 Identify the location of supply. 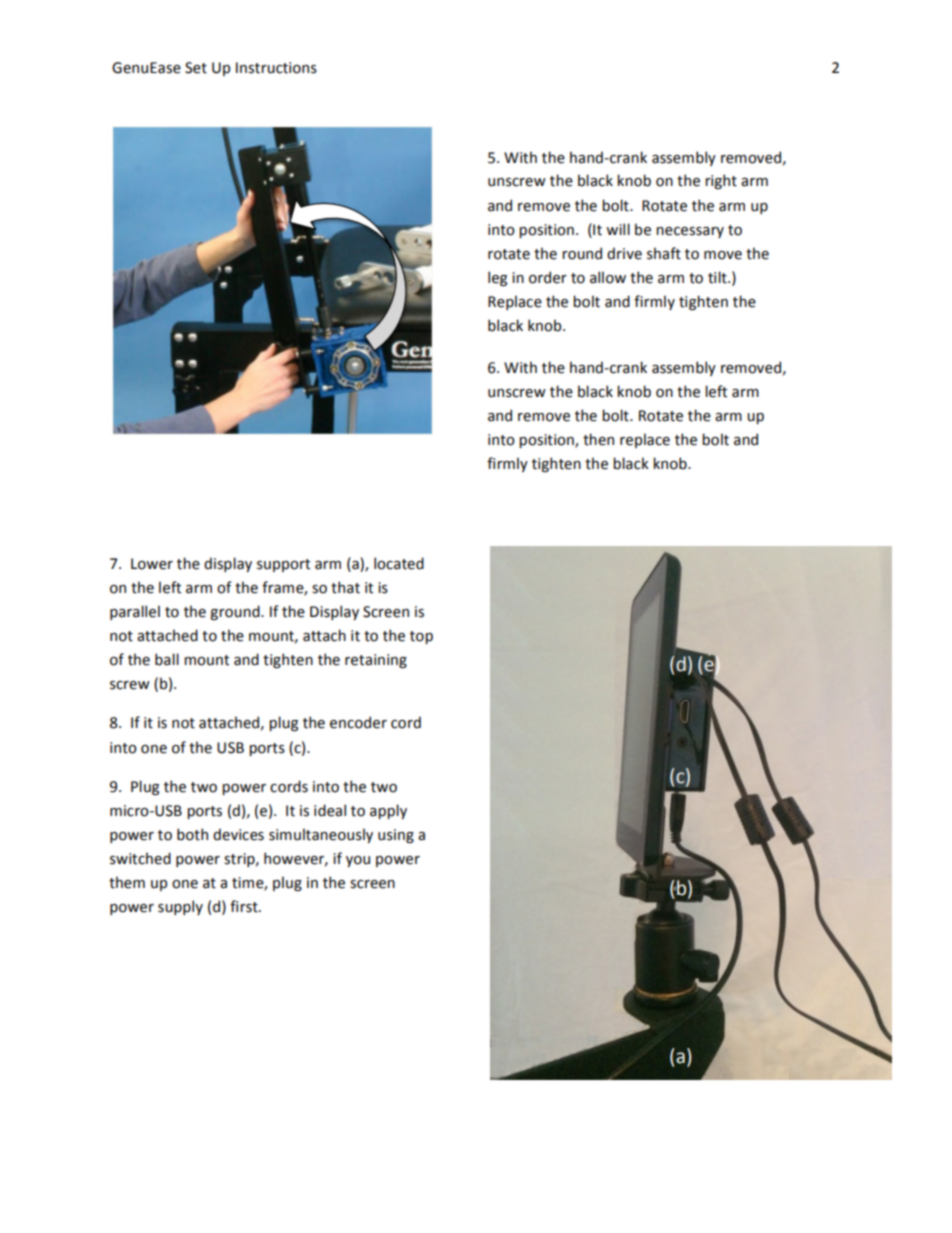
(180, 907).
